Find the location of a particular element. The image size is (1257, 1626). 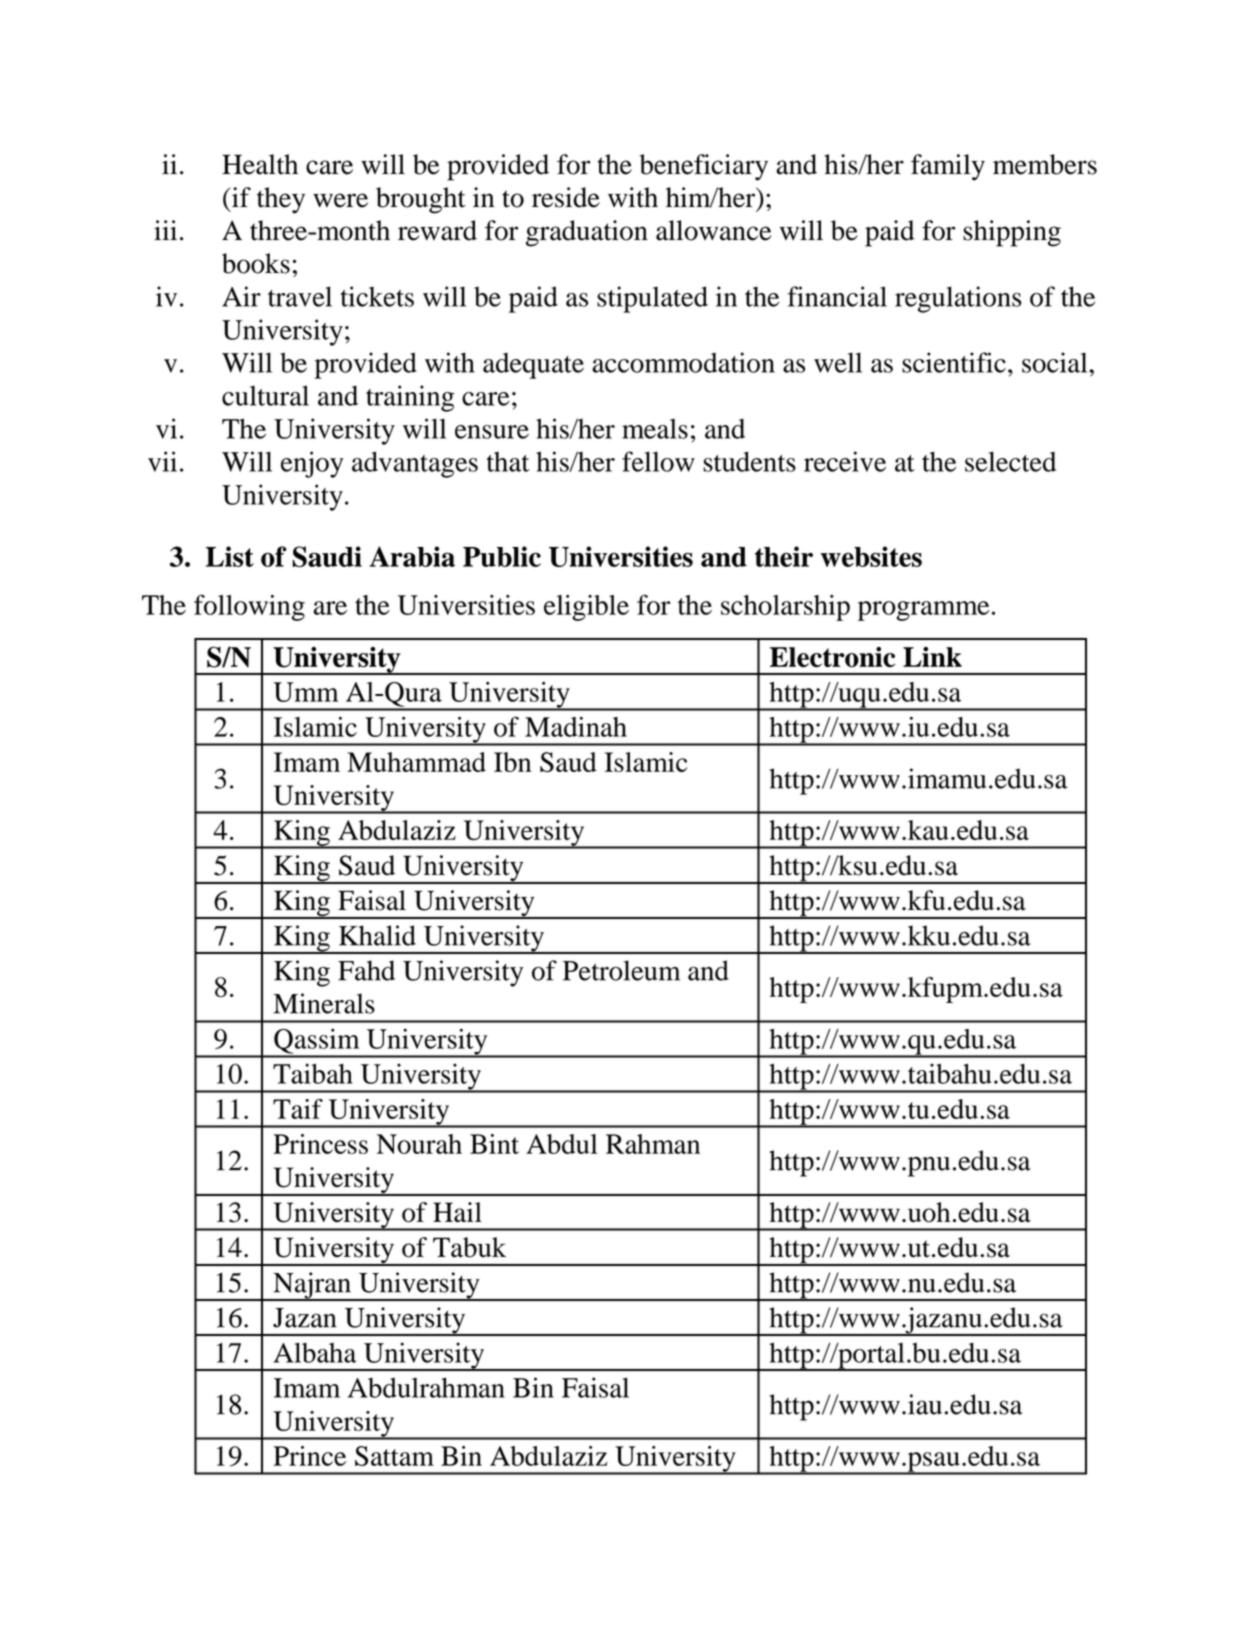

reside is located at coordinates (566, 197).
